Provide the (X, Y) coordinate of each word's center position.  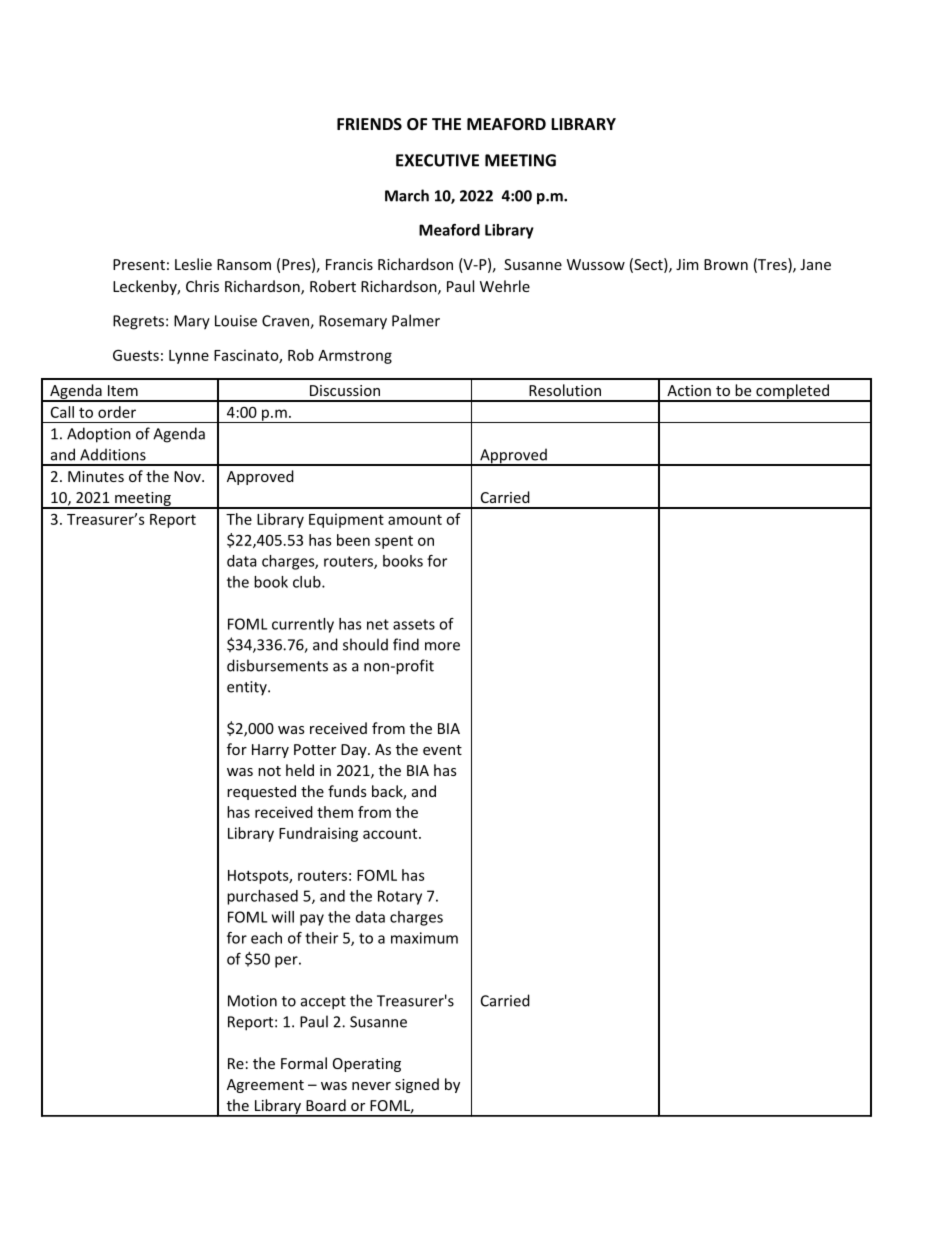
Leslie (193, 264)
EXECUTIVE (437, 160)
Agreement (265, 1086)
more (442, 646)
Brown (726, 264)
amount (415, 519)
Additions (113, 454)
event (442, 750)
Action (689, 390)
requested (261, 792)
